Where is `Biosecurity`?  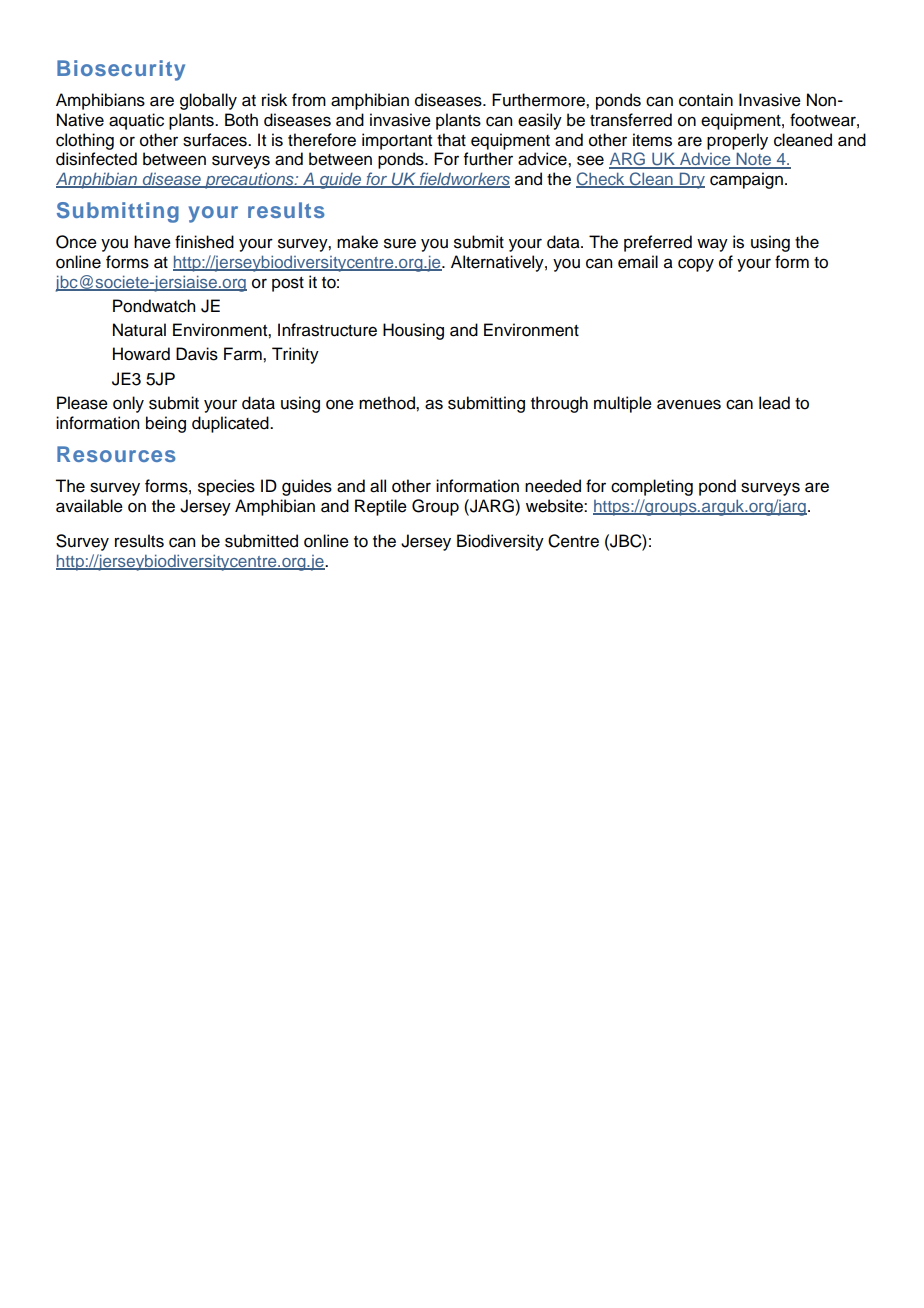 Biosecurity is located at coordinates (121, 70).
